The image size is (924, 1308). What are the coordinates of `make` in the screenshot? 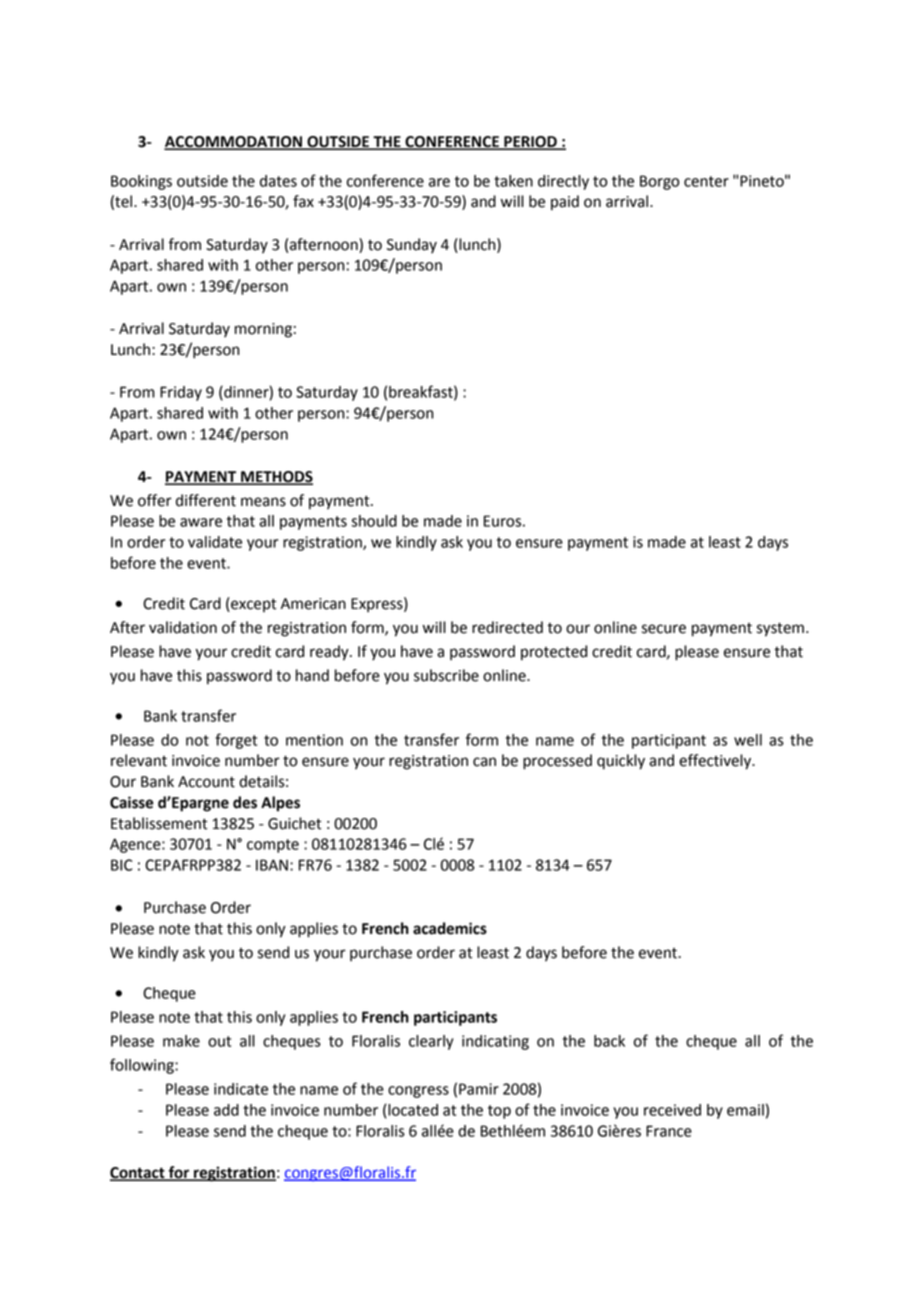 It's located at (181, 1041).
